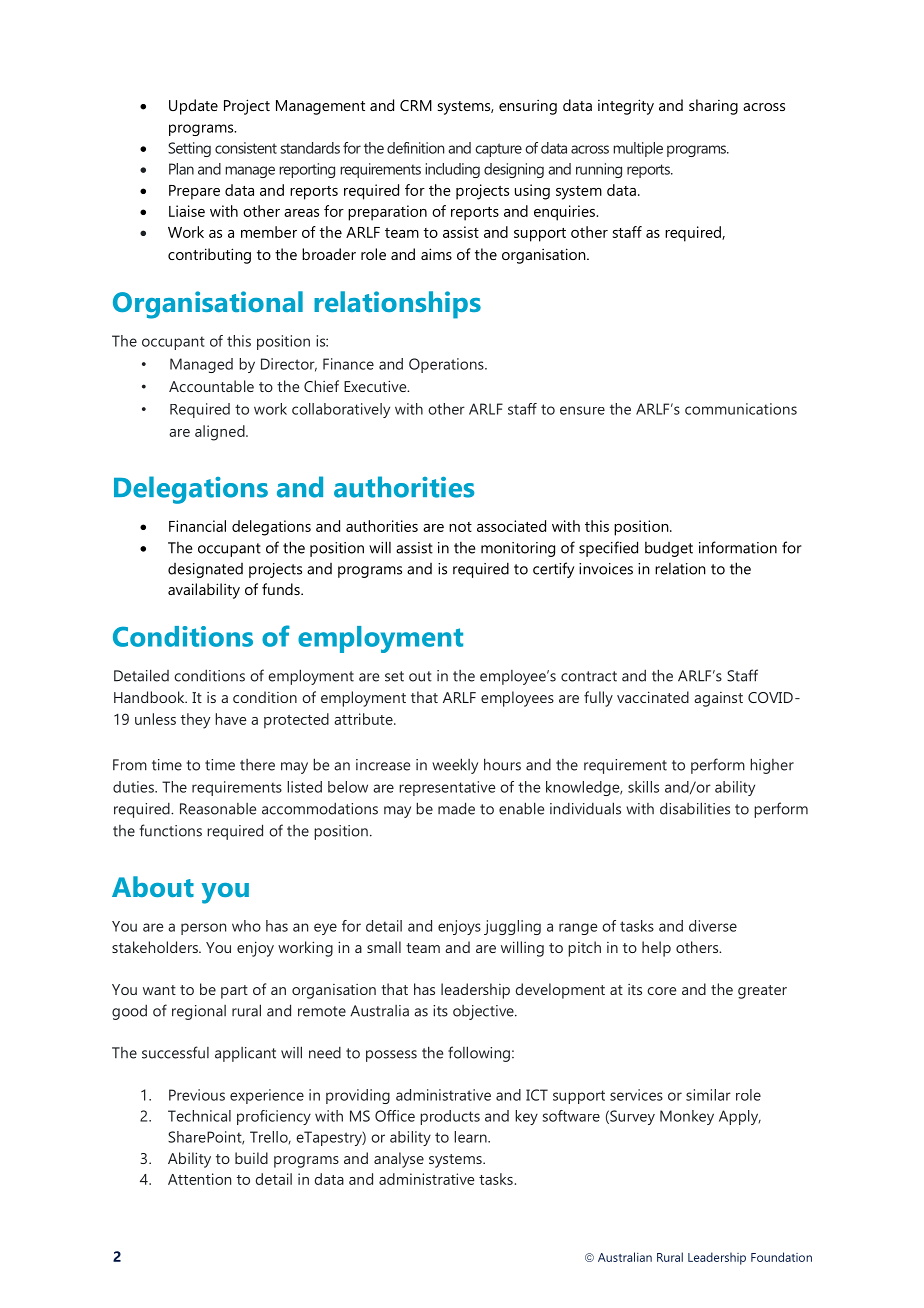 The image size is (924, 1308). Describe the element at coordinates (695, 808) in the page. I see `disabilities` at that location.
